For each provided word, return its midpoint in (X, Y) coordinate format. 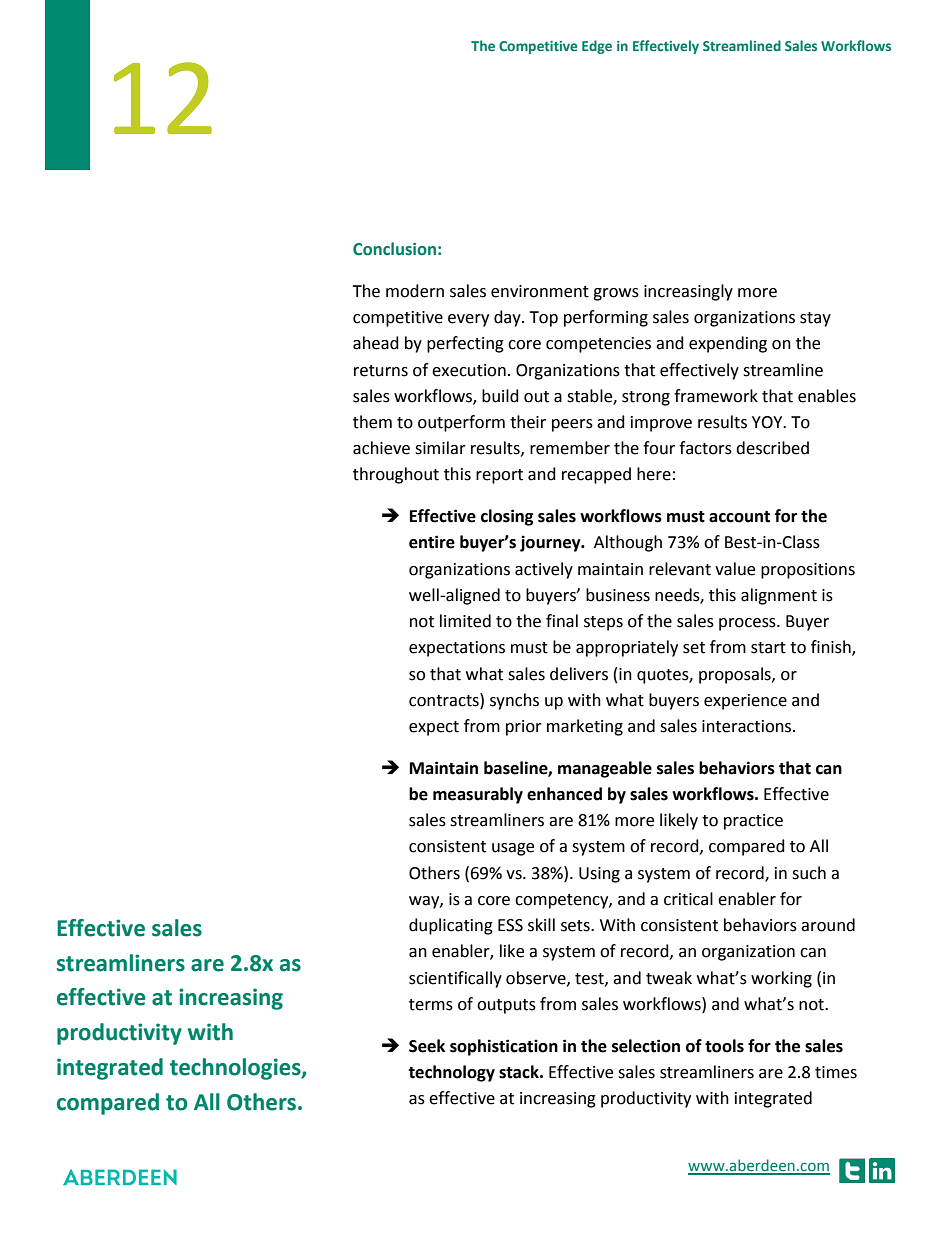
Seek (427, 1046)
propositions (808, 571)
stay (815, 319)
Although (628, 543)
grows (616, 294)
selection (646, 1046)
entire (432, 542)
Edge (597, 47)
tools (724, 1046)
